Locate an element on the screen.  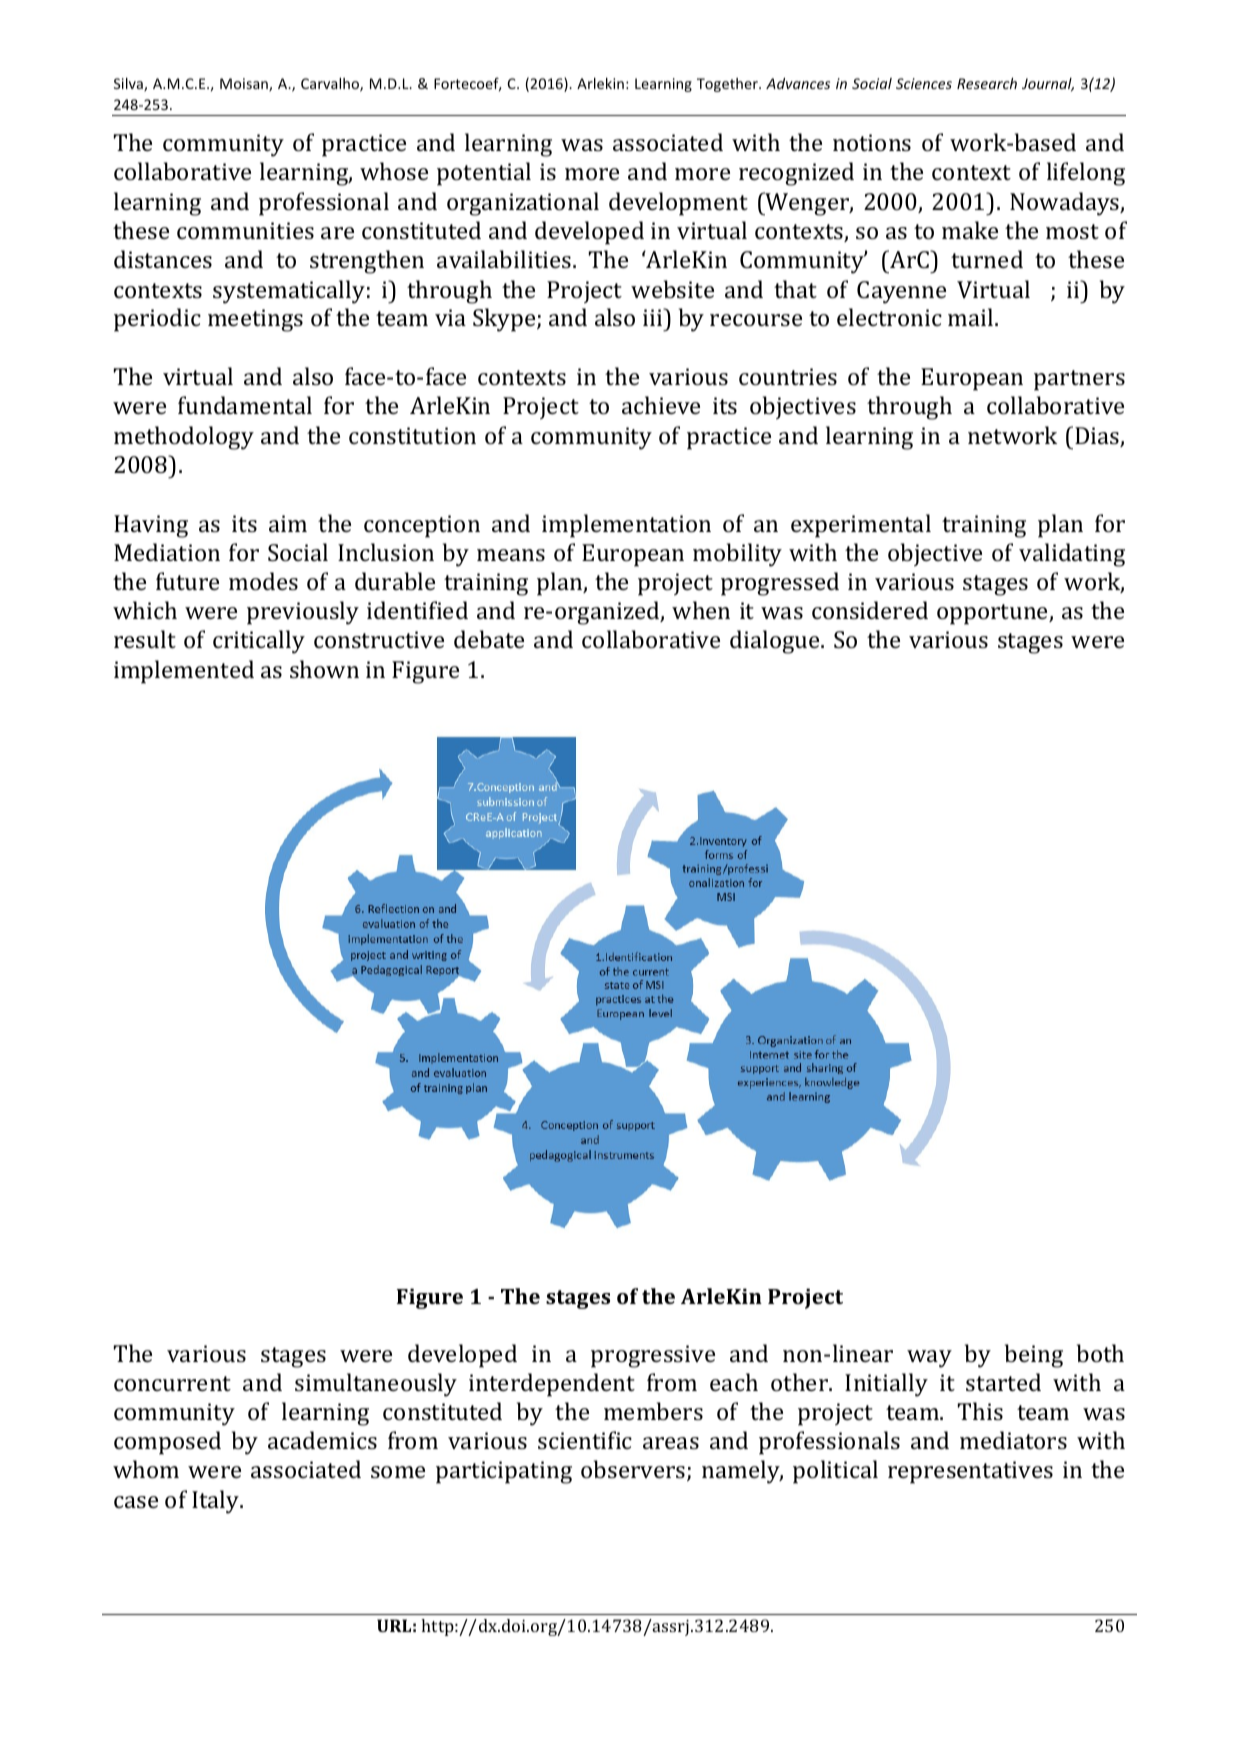
implemented is located at coordinates (184, 672).
